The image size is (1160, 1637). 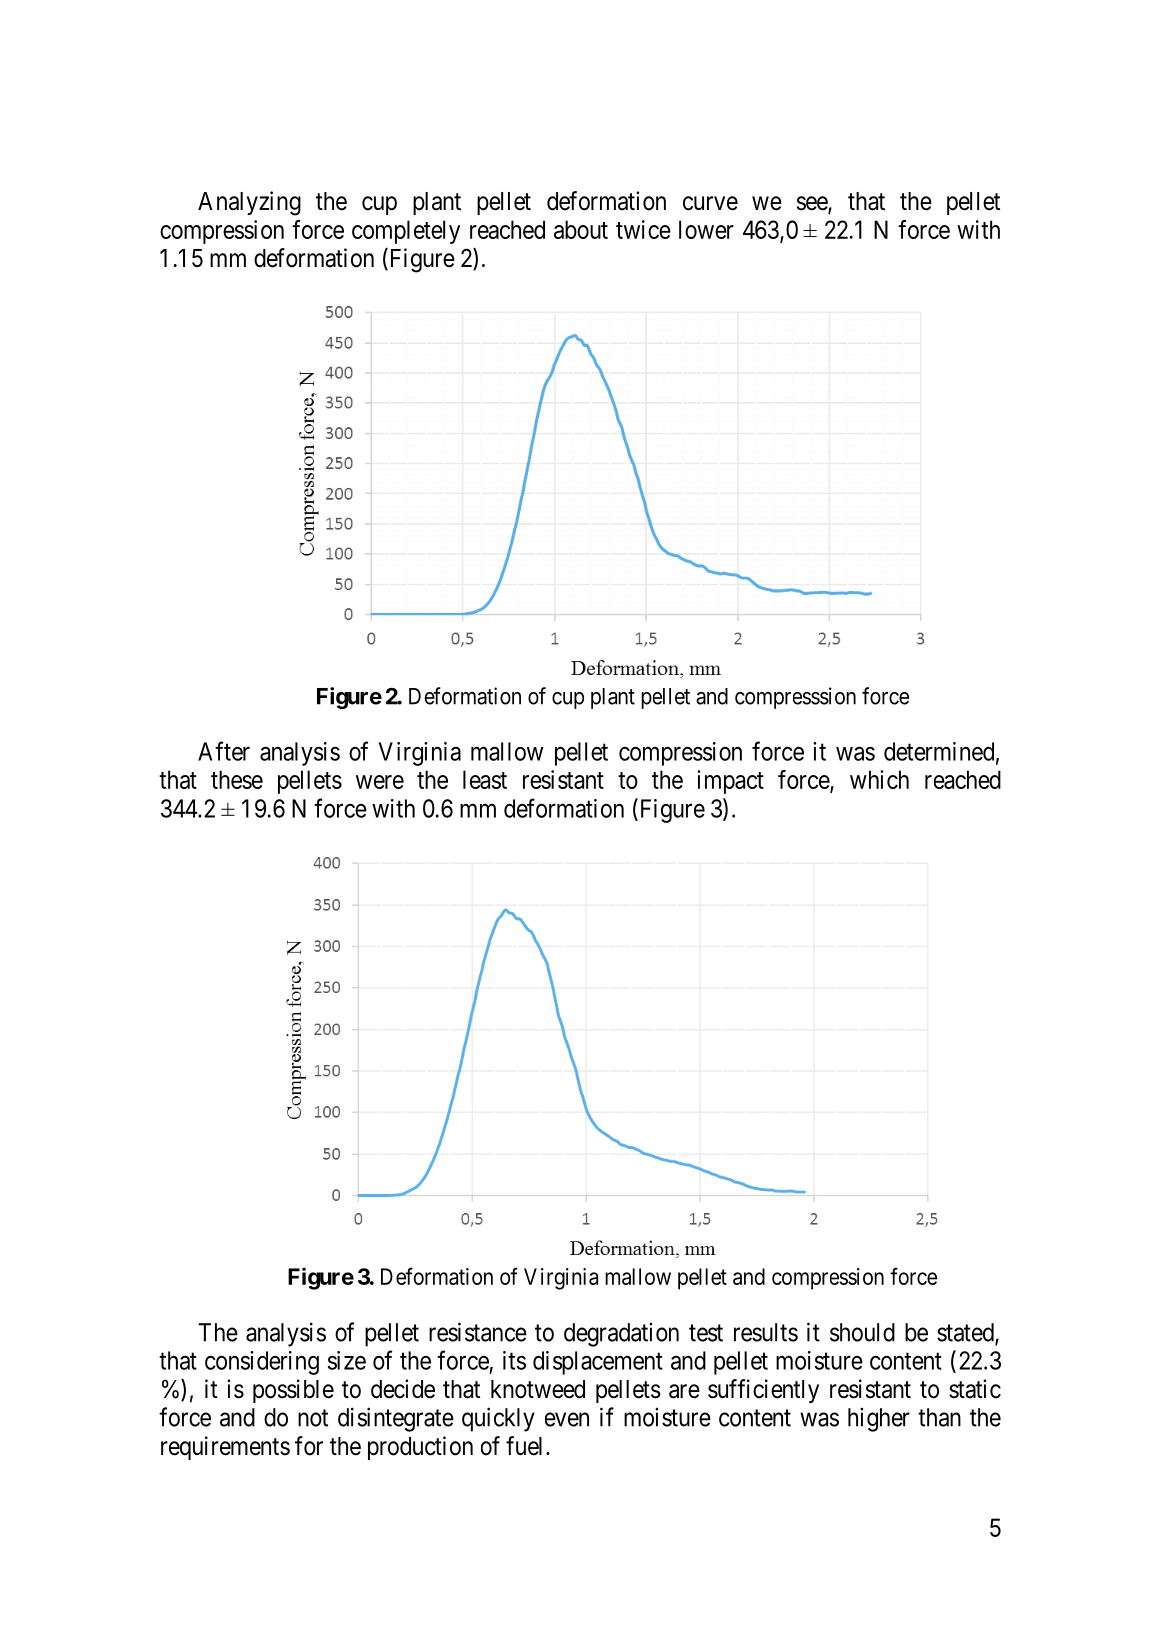 What do you see at coordinates (879, 779) in the document?
I see `which` at bounding box center [879, 779].
